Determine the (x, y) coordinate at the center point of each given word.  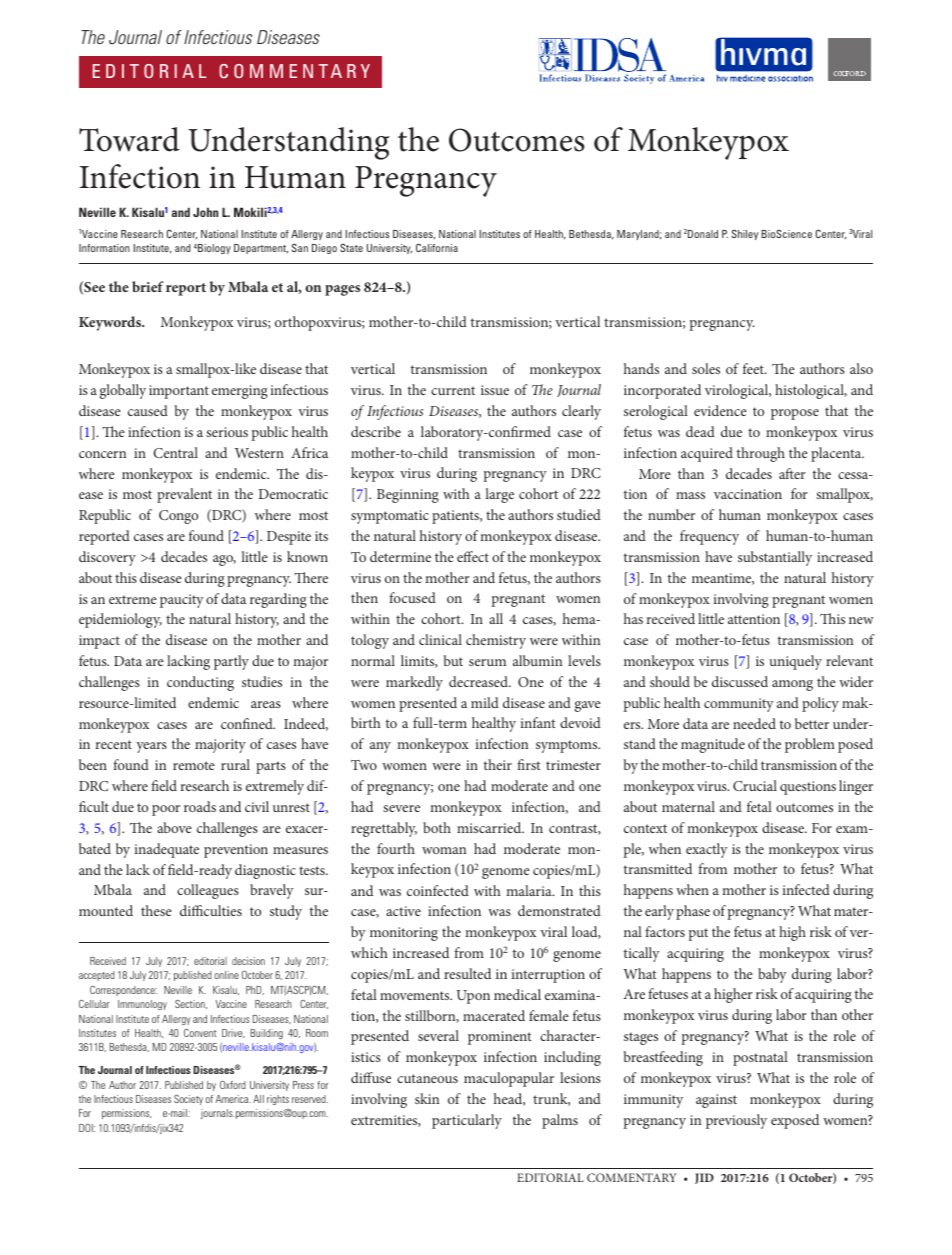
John (205, 212)
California (437, 247)
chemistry (496, 641)
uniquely (795, 662)
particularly (467, 1121)
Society (188, 1100)
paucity (182, 601)
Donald (703, 234)
